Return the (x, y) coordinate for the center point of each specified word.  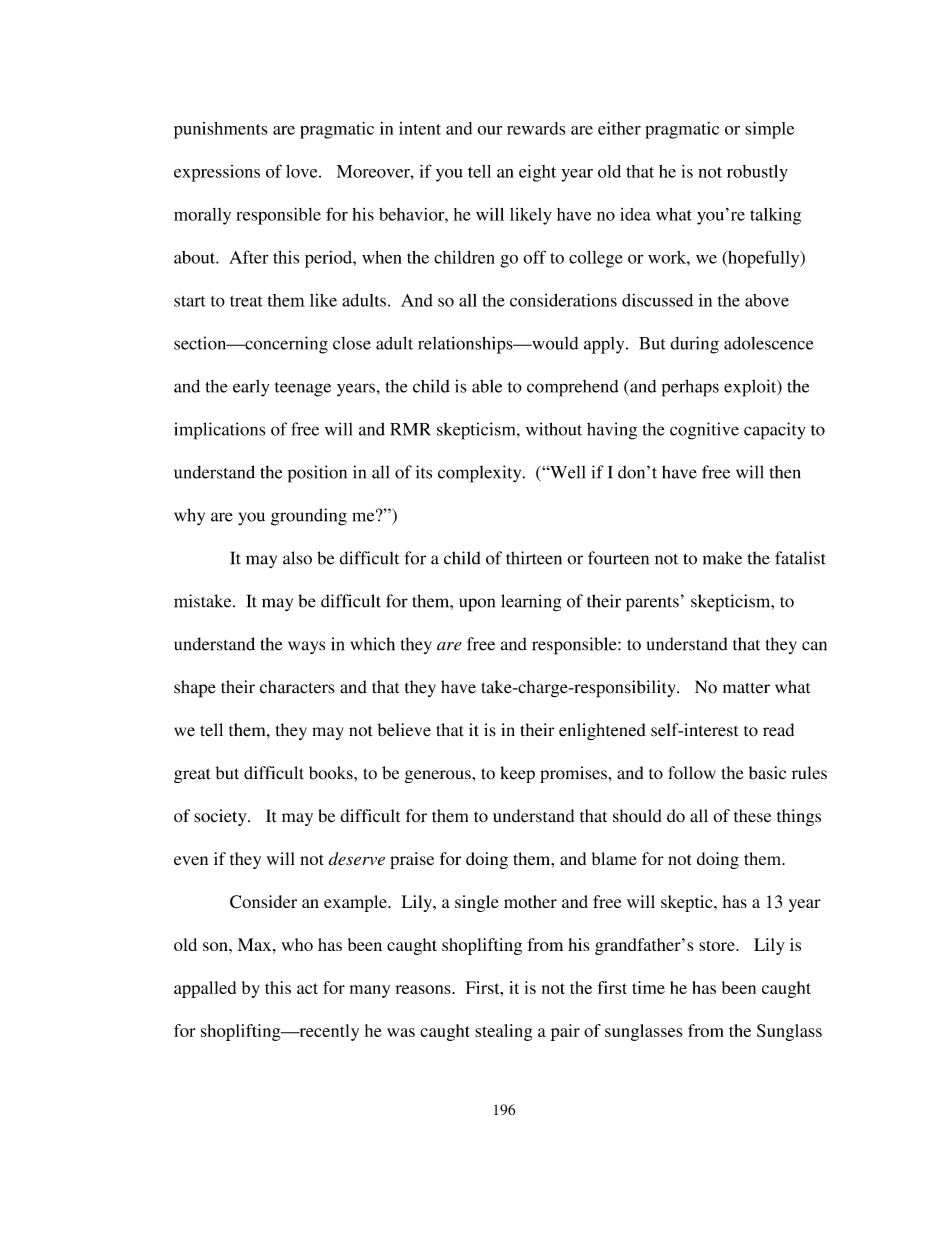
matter (746, 688)
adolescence (769, 343)
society (221, 817)
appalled (205, 989)
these (752, 816)
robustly (757, 173)
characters (297, 687)
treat (246, 301)
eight (537, 173)
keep (517, 774)
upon (477, 605)
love (303, 171)
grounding (309, 517)
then (785, 472)
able (487, 386)
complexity (481, 474)
